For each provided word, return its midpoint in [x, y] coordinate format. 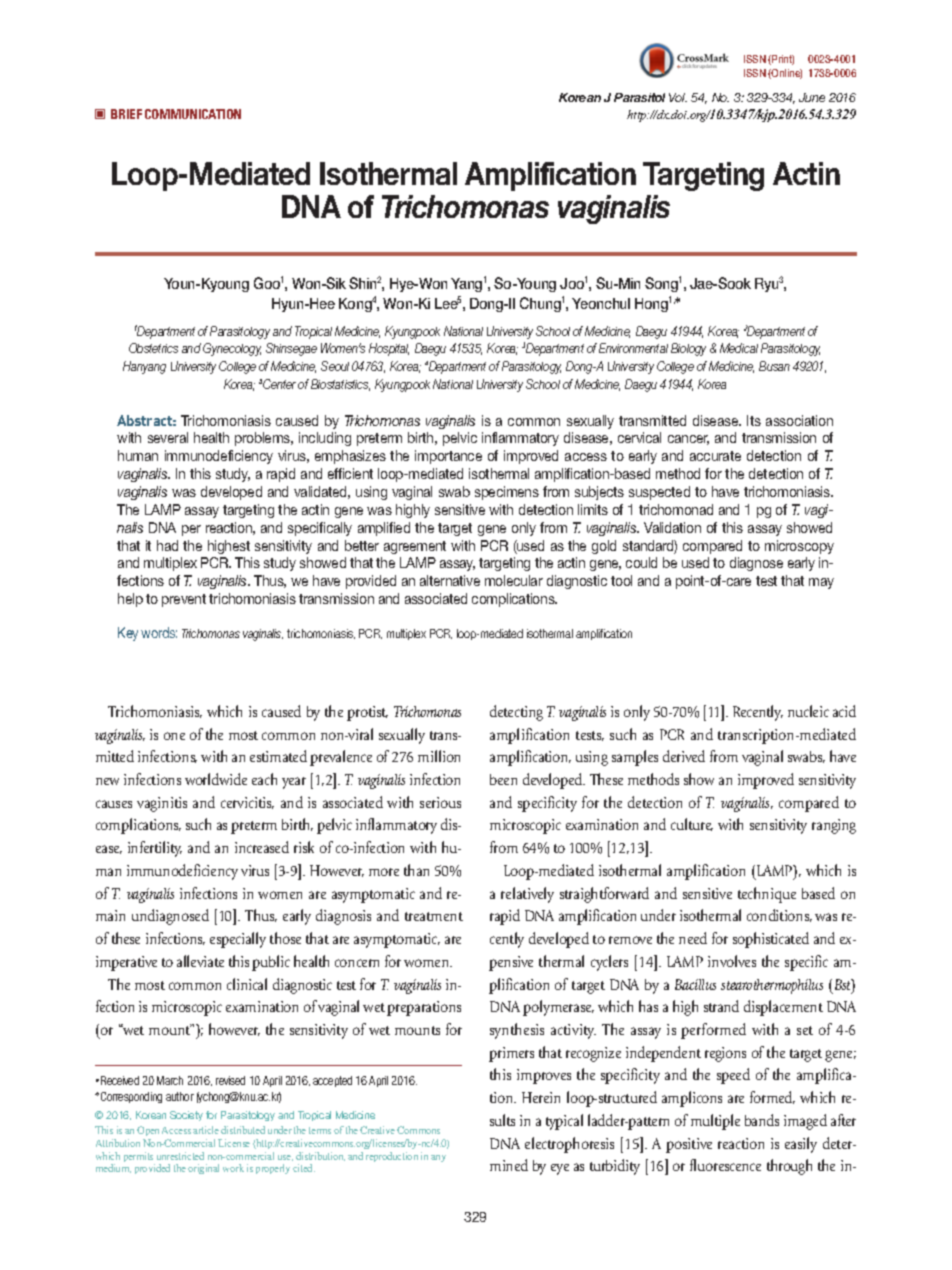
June [812, 97]
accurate [715, 456]
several [168, 437]
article [206, 1130]
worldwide [216, 779]
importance [448, 457]
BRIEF [126, 114]
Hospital [389, 349]
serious [440, 802]
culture [692, 824]
